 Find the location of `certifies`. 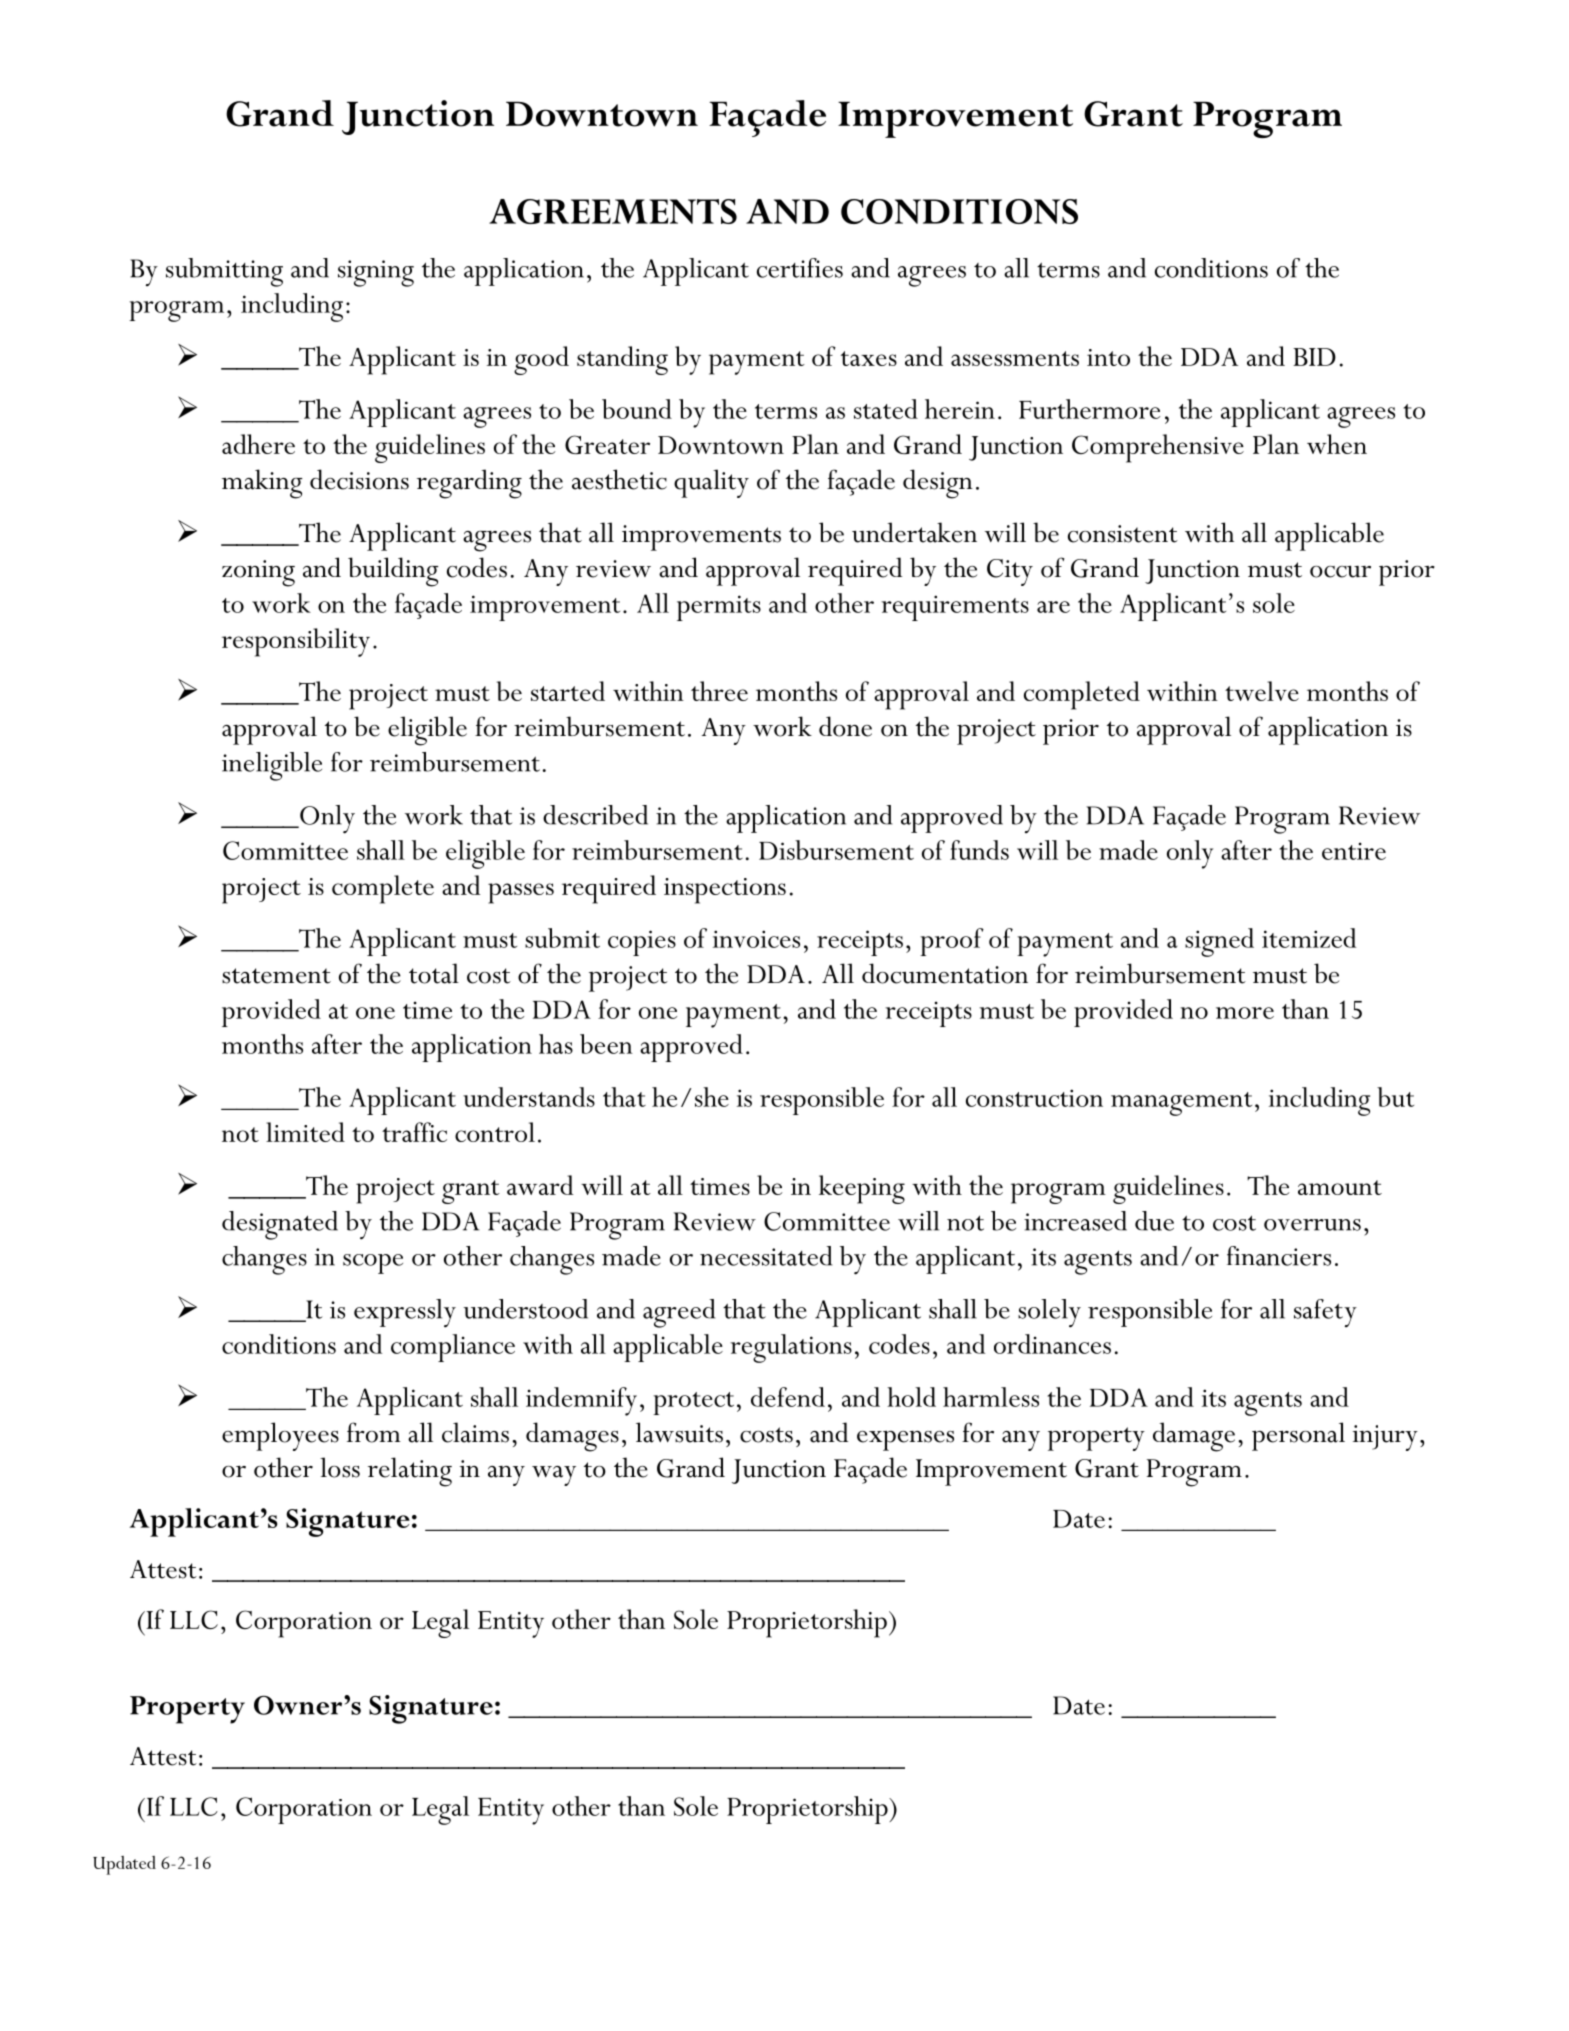

certifies is located at coordinates (800, 268).
